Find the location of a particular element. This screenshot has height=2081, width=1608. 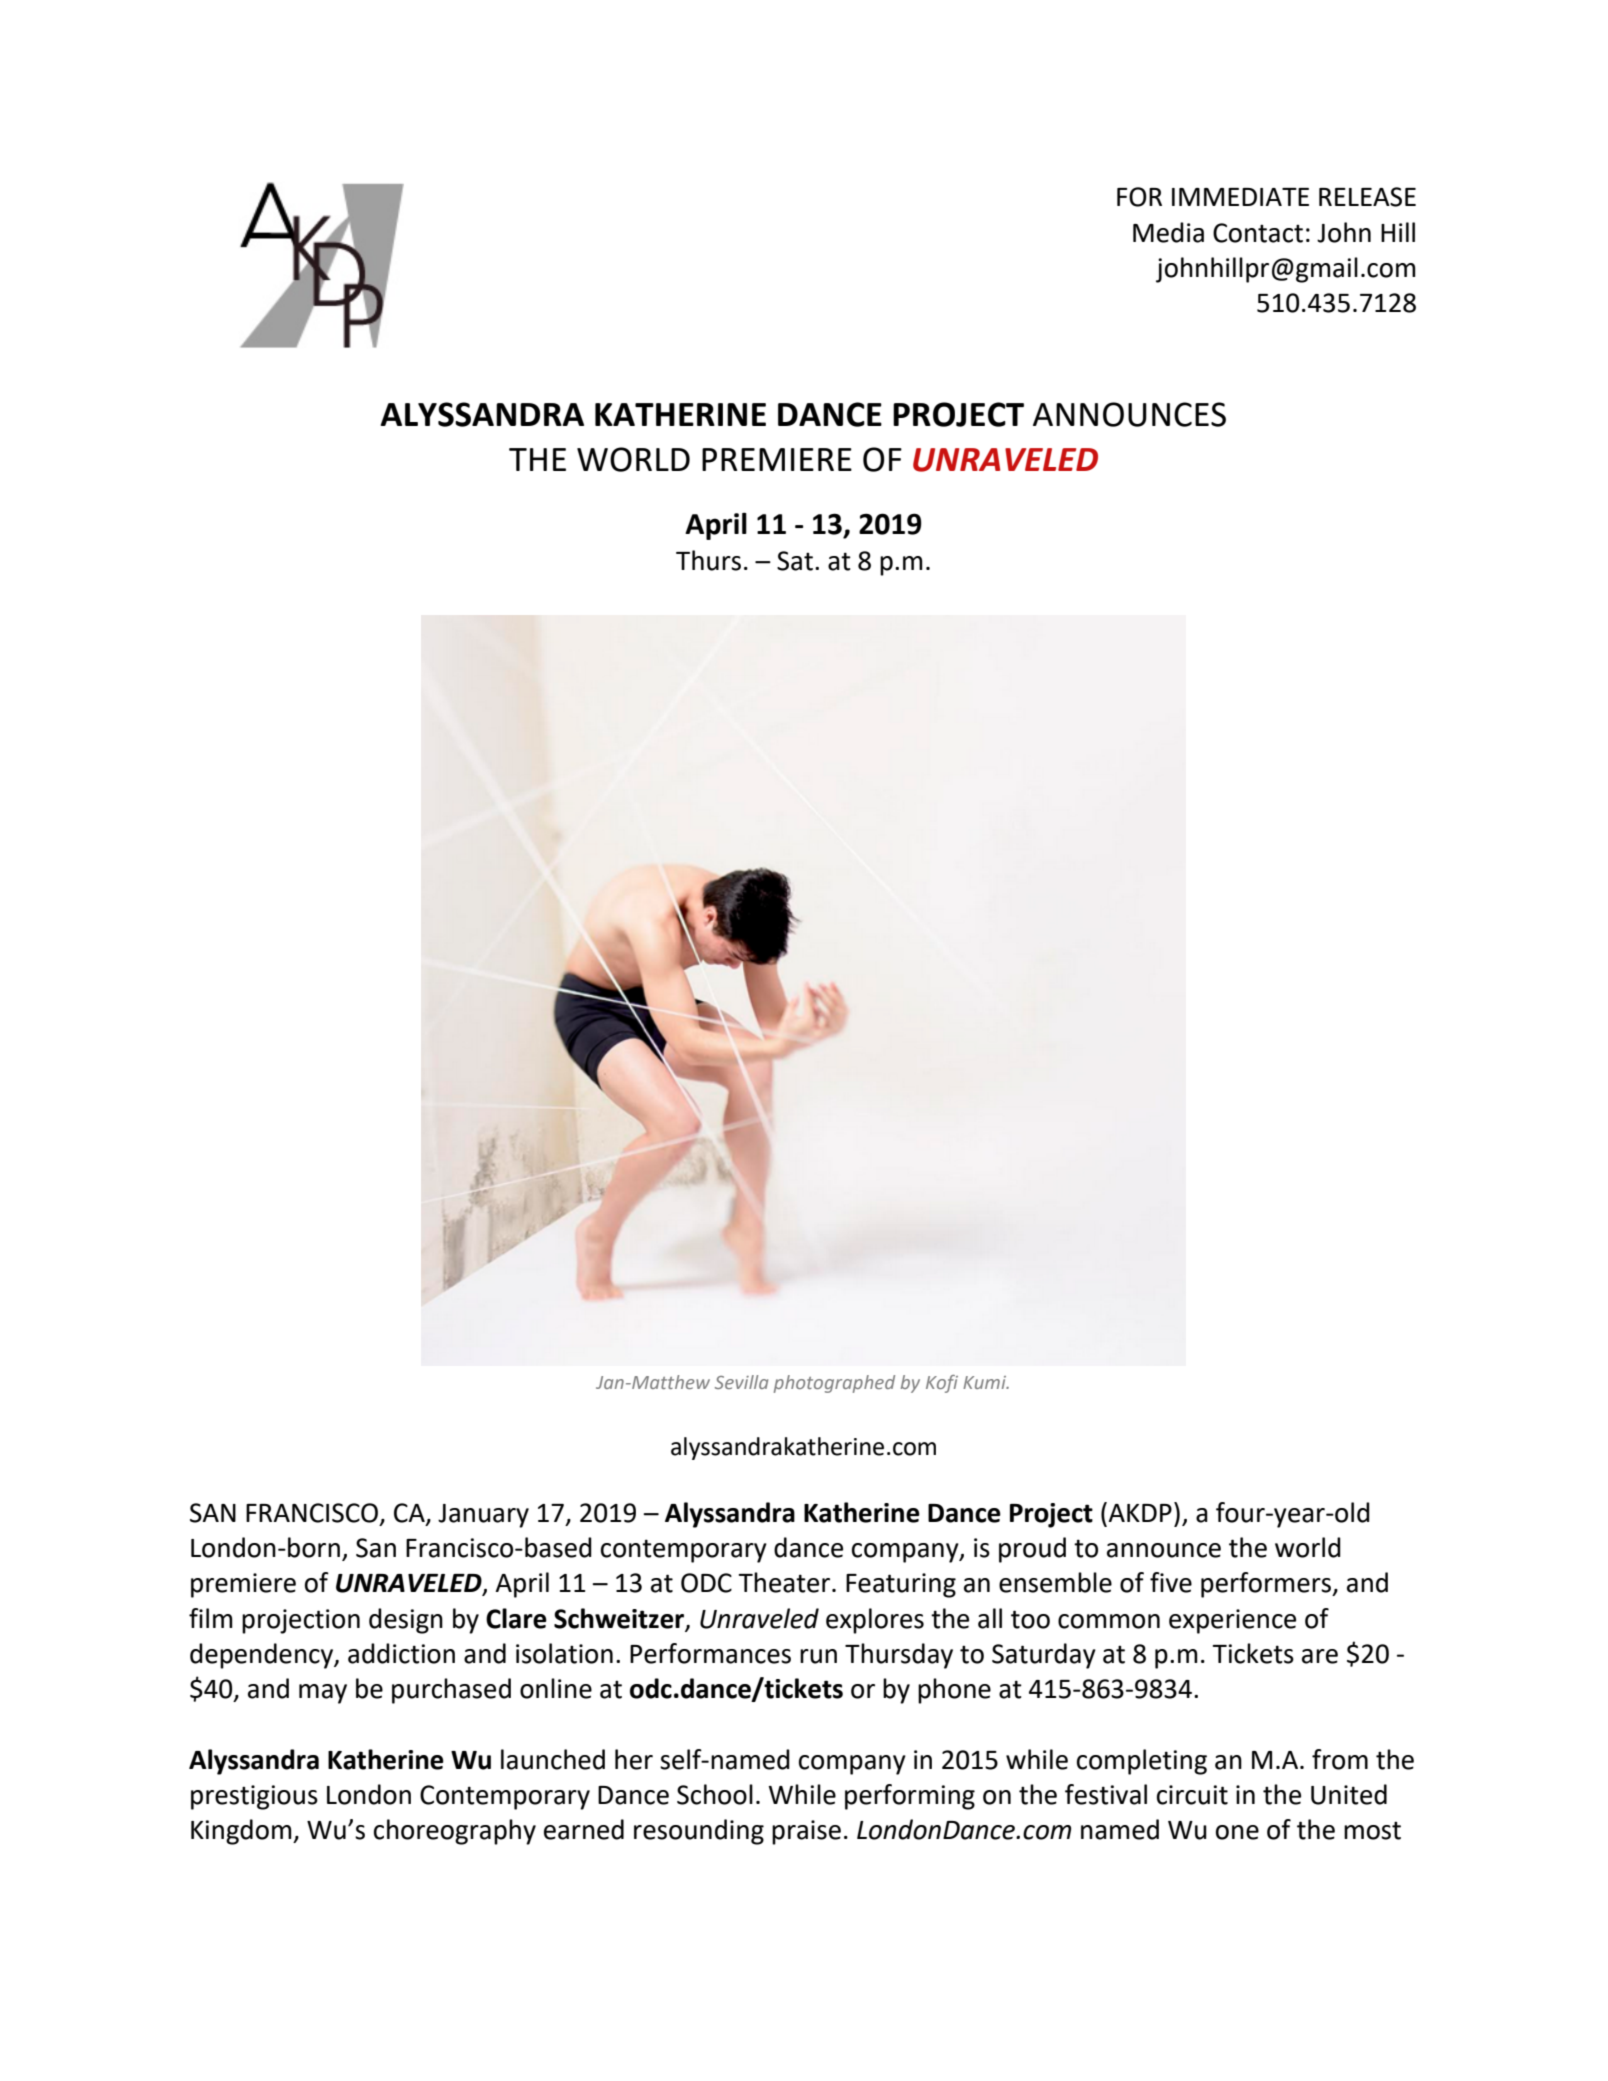

photographed is located at coordinates (834, 1384).
